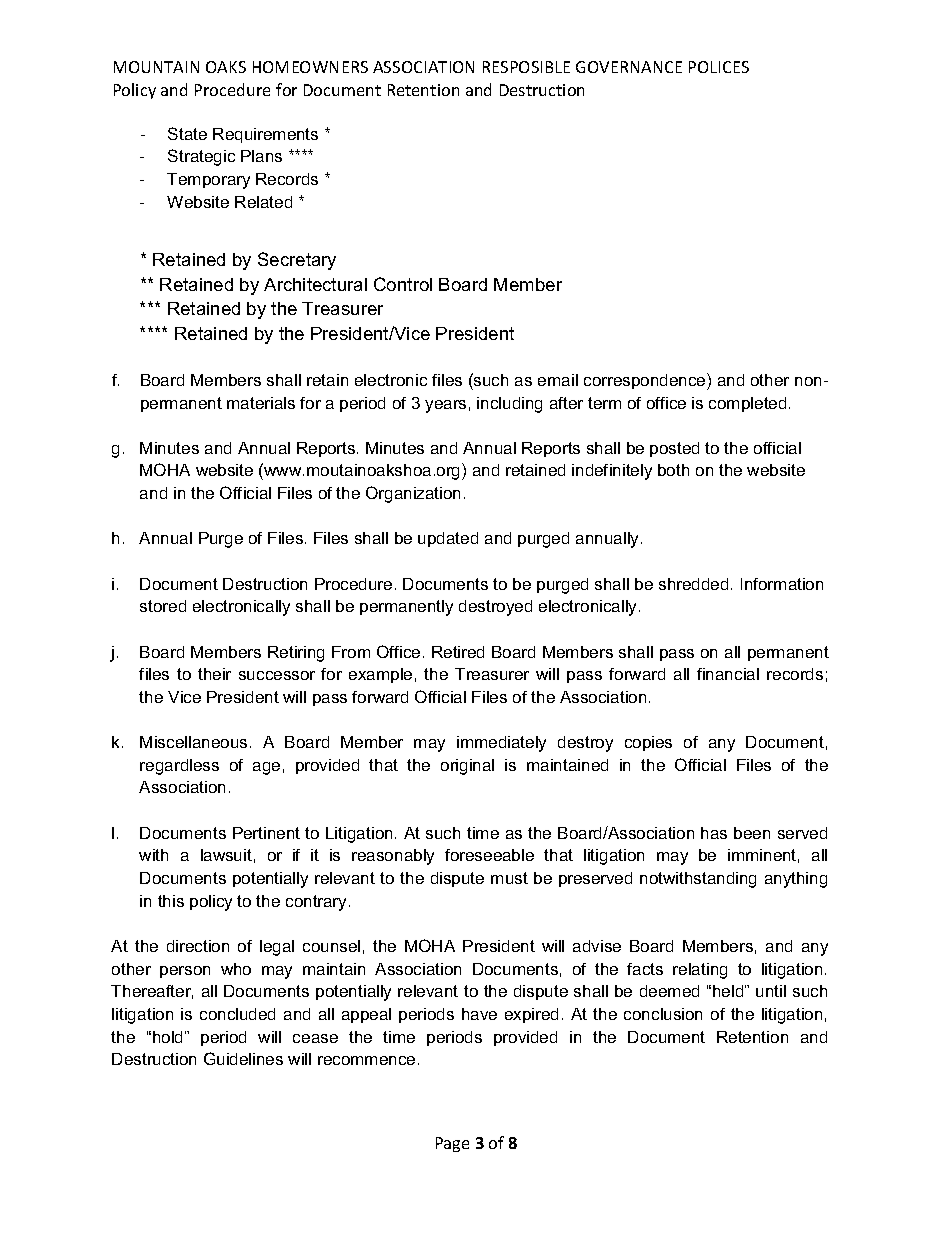 The image size is (952, 1233). I want to click on completed, so click(747, 404).
